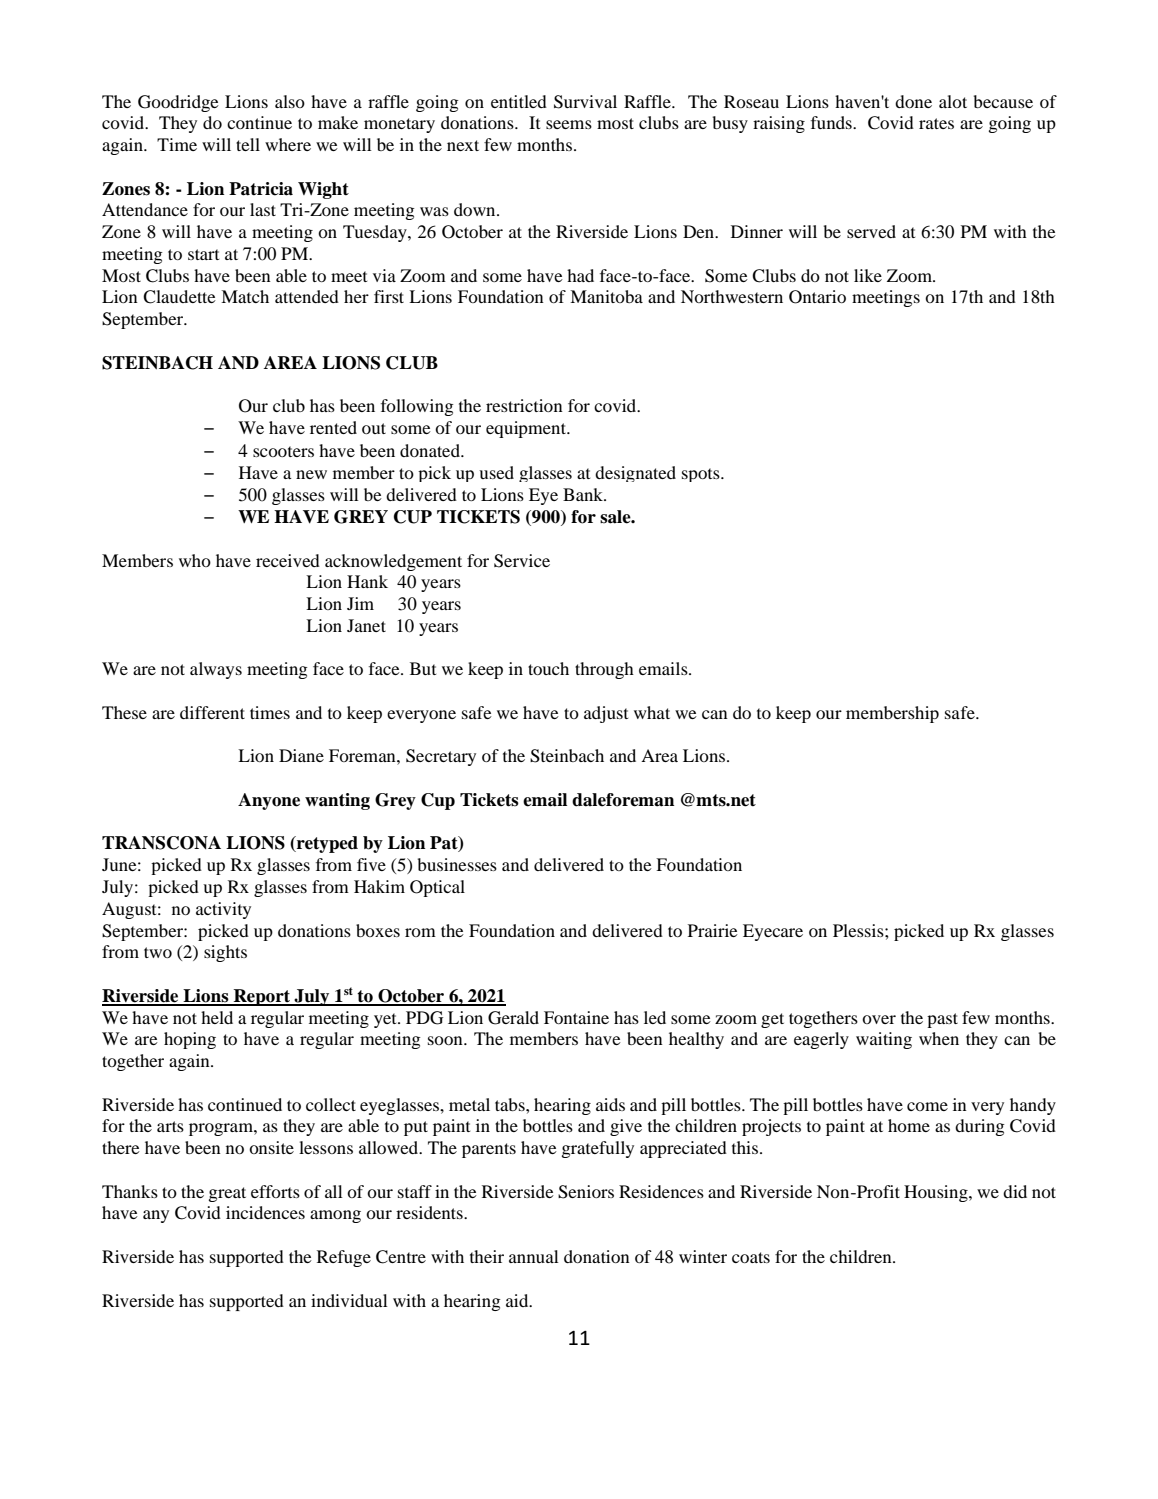 The image size is (1158, 1499). What do you see at coordinates (248, 144) in the page?
I see `tell` at bounding box center [248, 144].
